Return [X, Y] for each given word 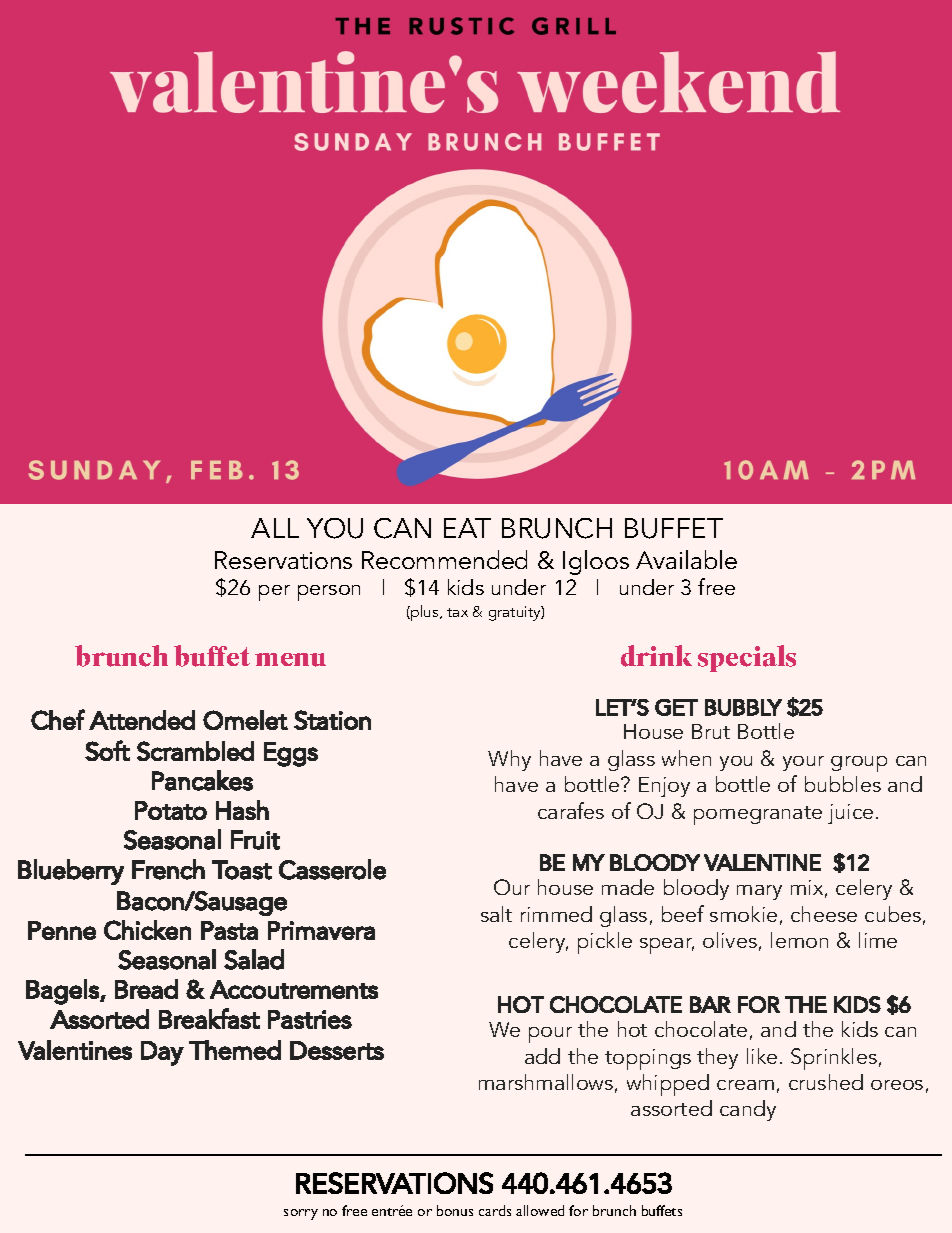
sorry [301, 1214]
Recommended [444, 559]
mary [759, 892]
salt [496, 914]
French [168, 869]
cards [495, 1210]
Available [686, 559]
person [329, 593]
